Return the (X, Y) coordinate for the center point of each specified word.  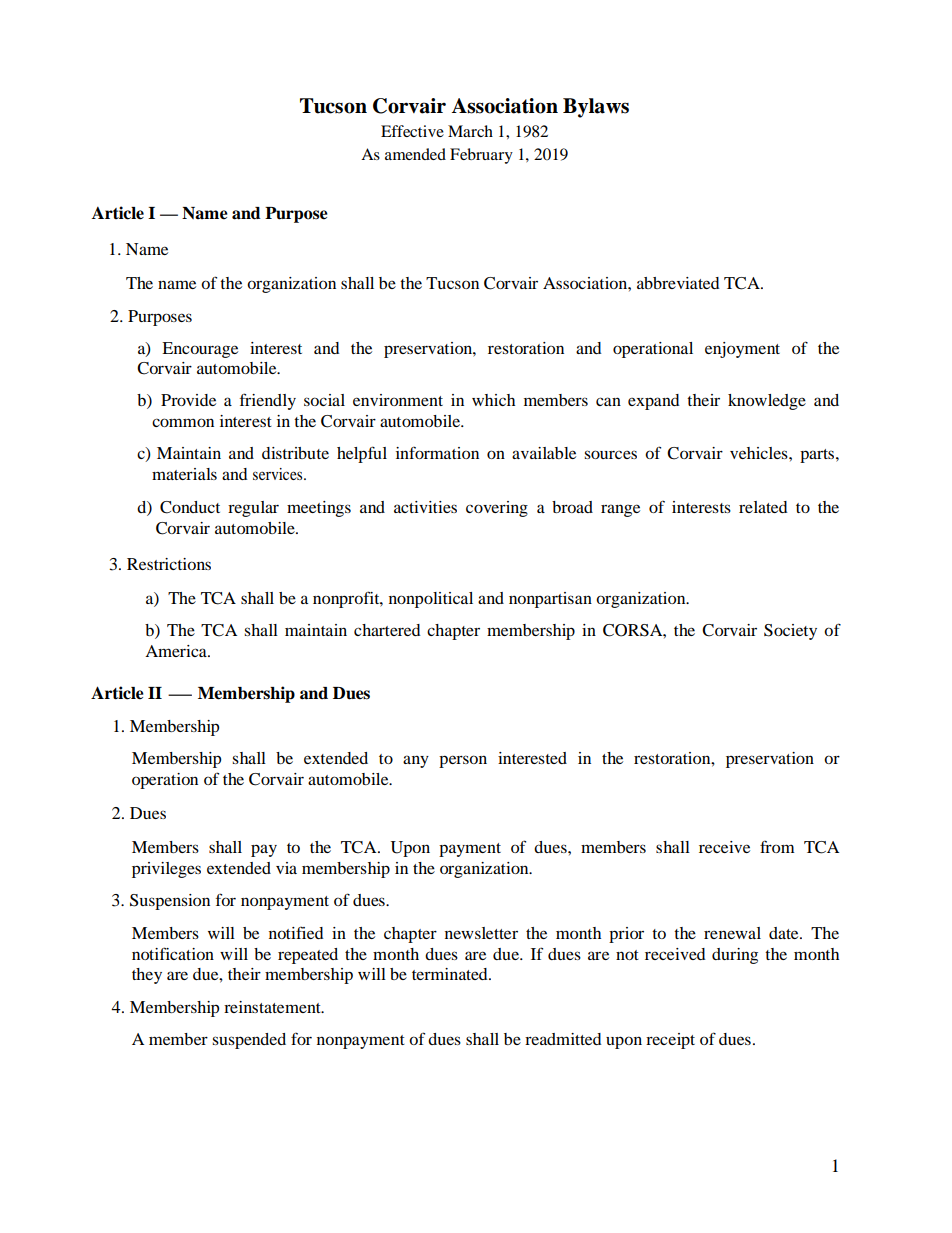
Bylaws (596, 108)
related (763, 507)
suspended (249, 1041)
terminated (451, 974)
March (470, 131)
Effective (412, 131)
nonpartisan (550, 600)
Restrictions (169, 564)
